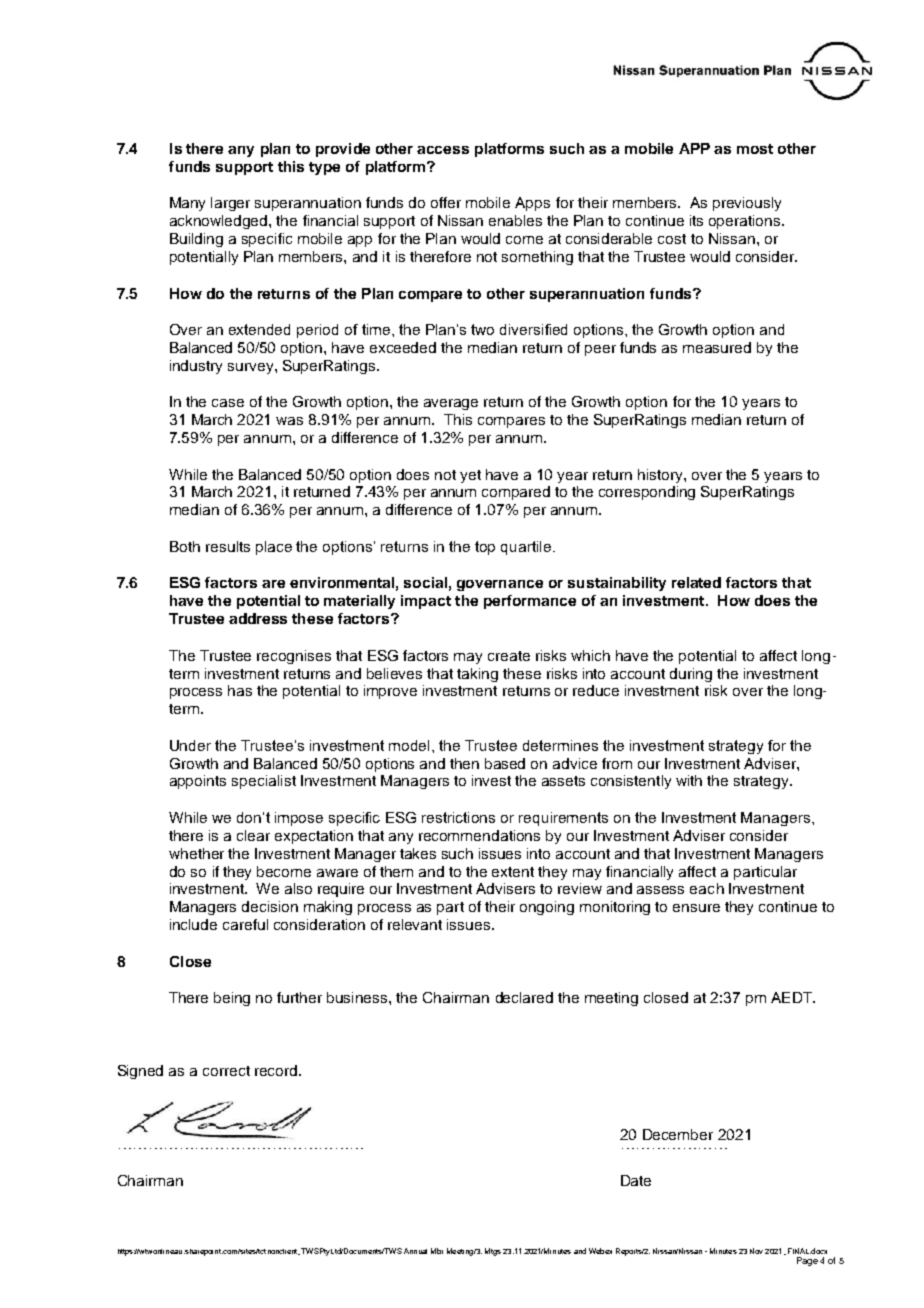 Image resolution: width=924 pixels, height=1308 pixels. What do you see at coordinates (485, 548) in the screenshot?
I see `top` at bounding box center [485, 548].
